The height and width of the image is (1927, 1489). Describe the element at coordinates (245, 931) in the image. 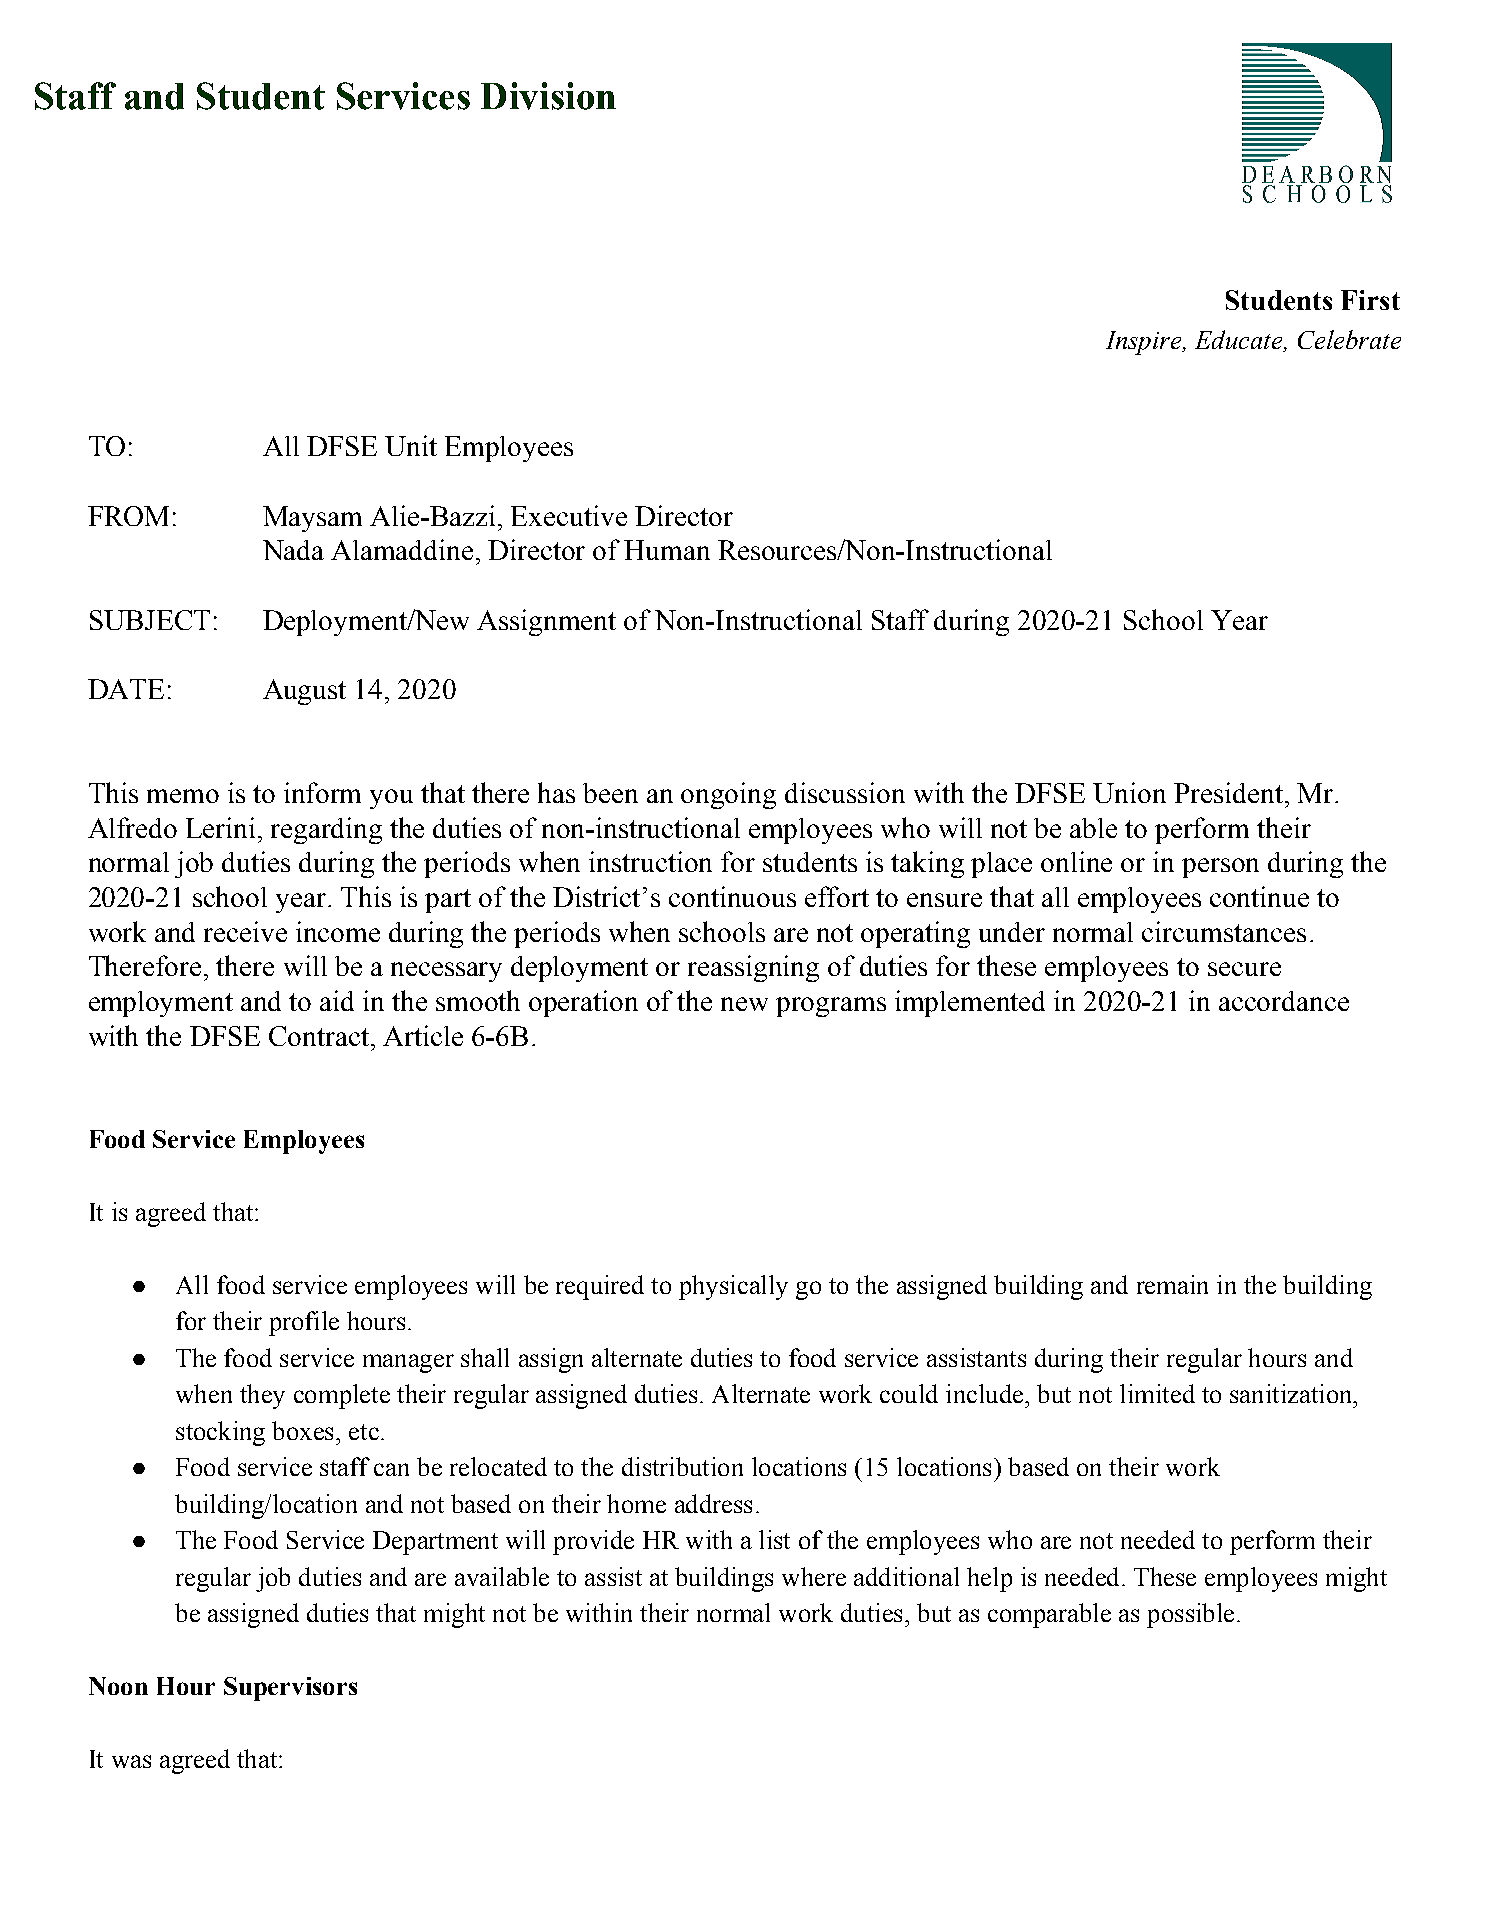

I see `receive` at that location.
